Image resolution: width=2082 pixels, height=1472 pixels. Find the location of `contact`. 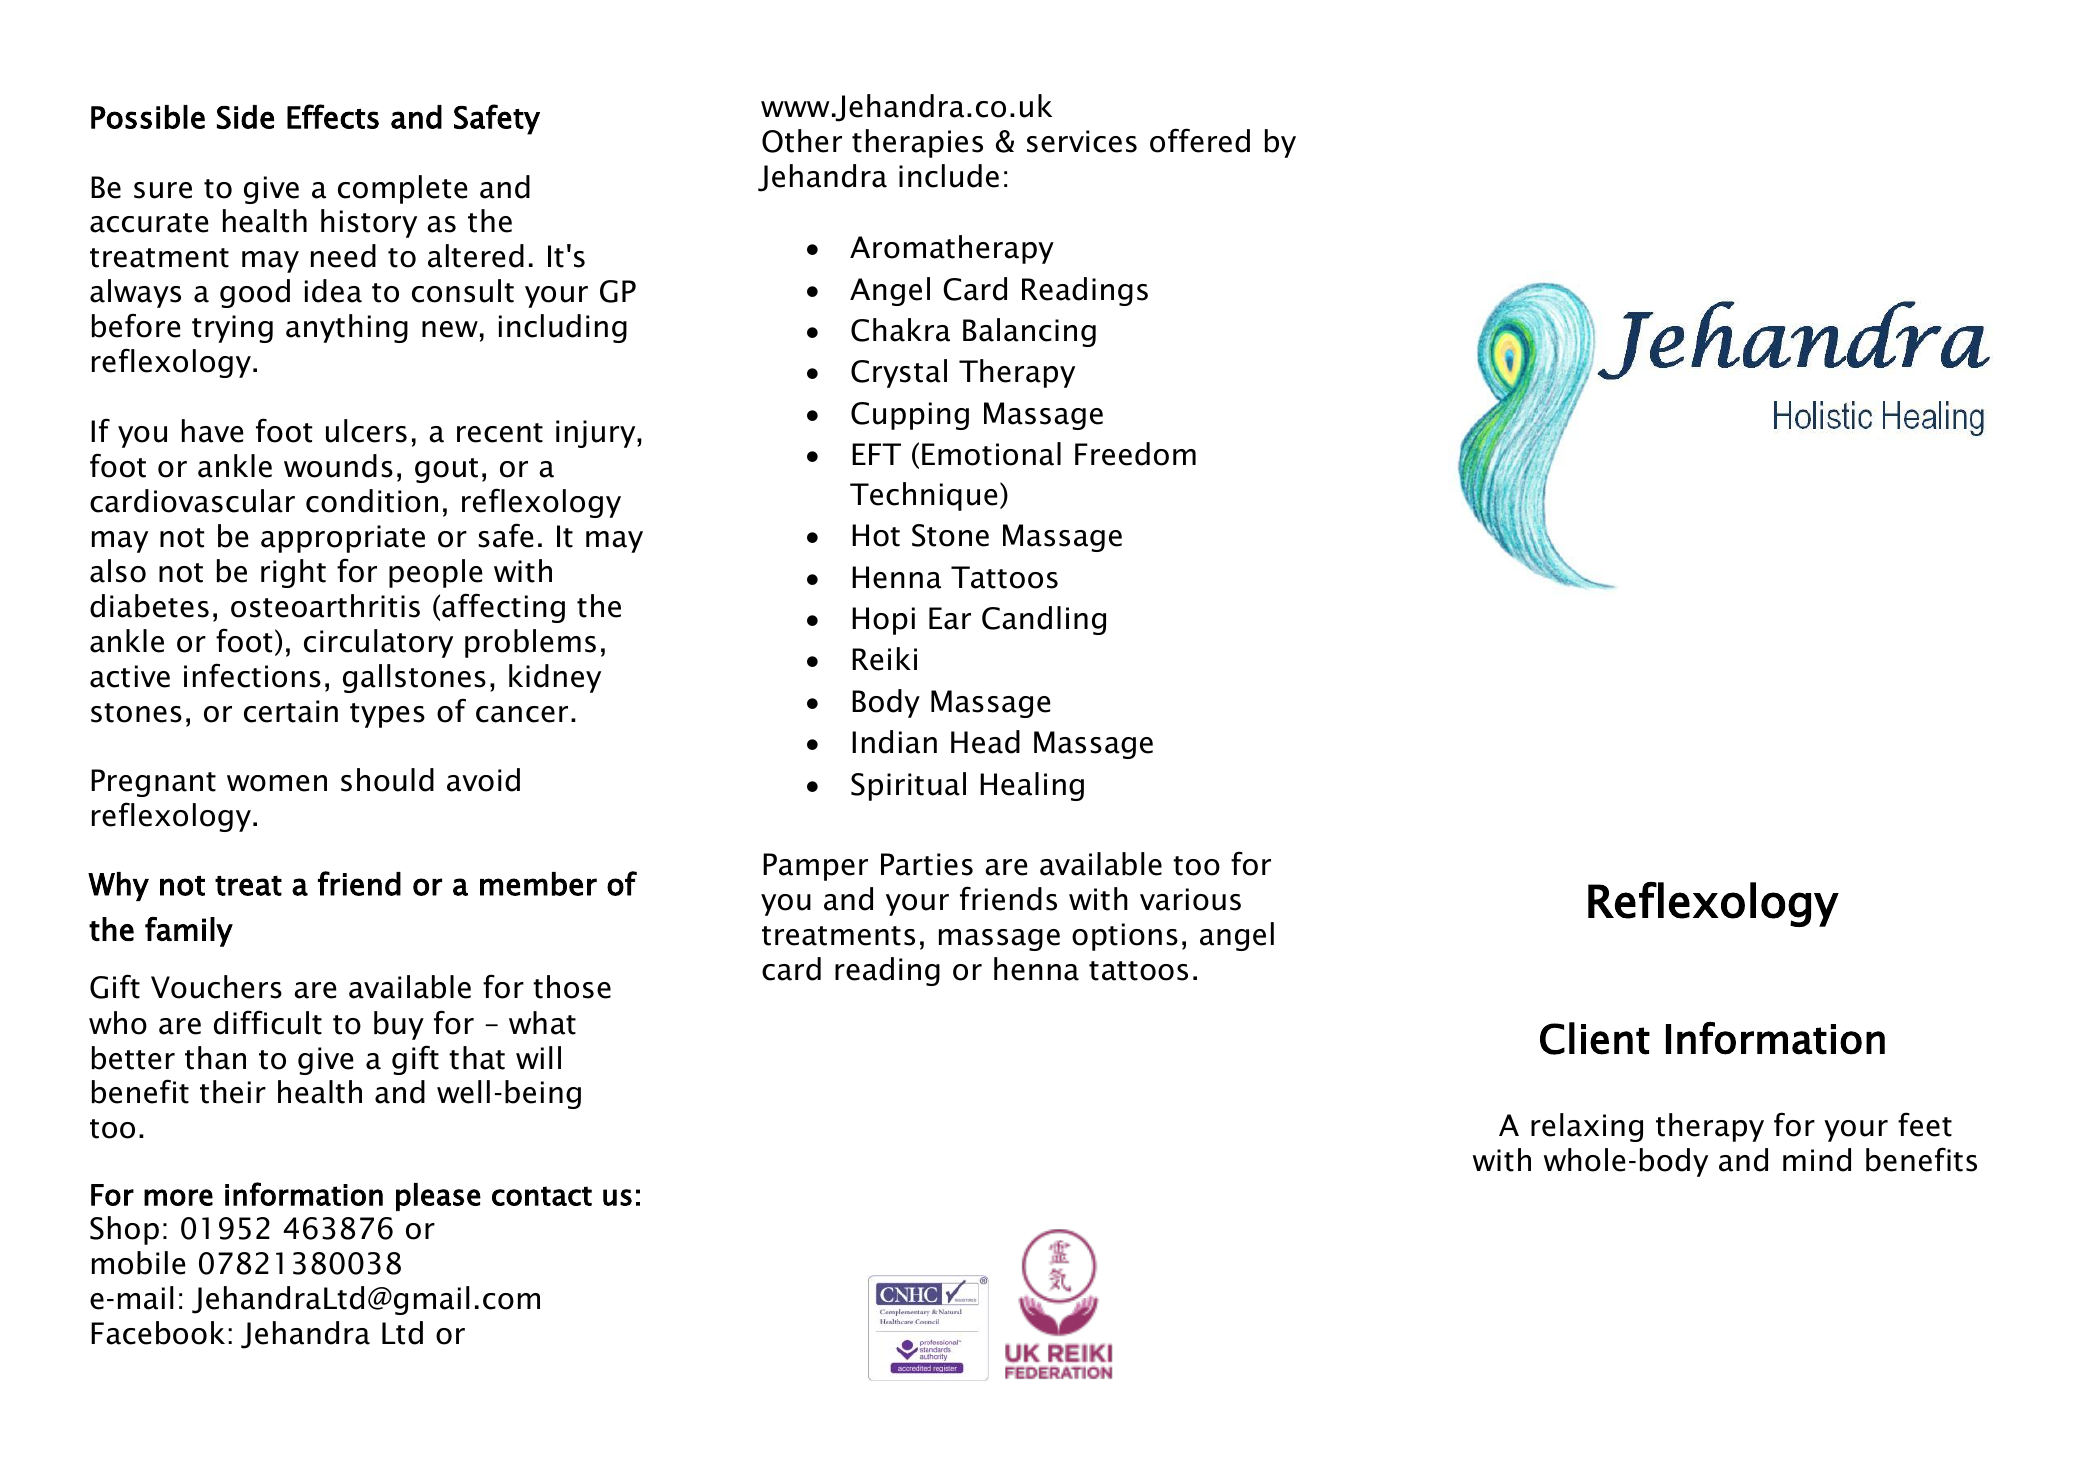

contact is located at coordinates (542, 1196).
